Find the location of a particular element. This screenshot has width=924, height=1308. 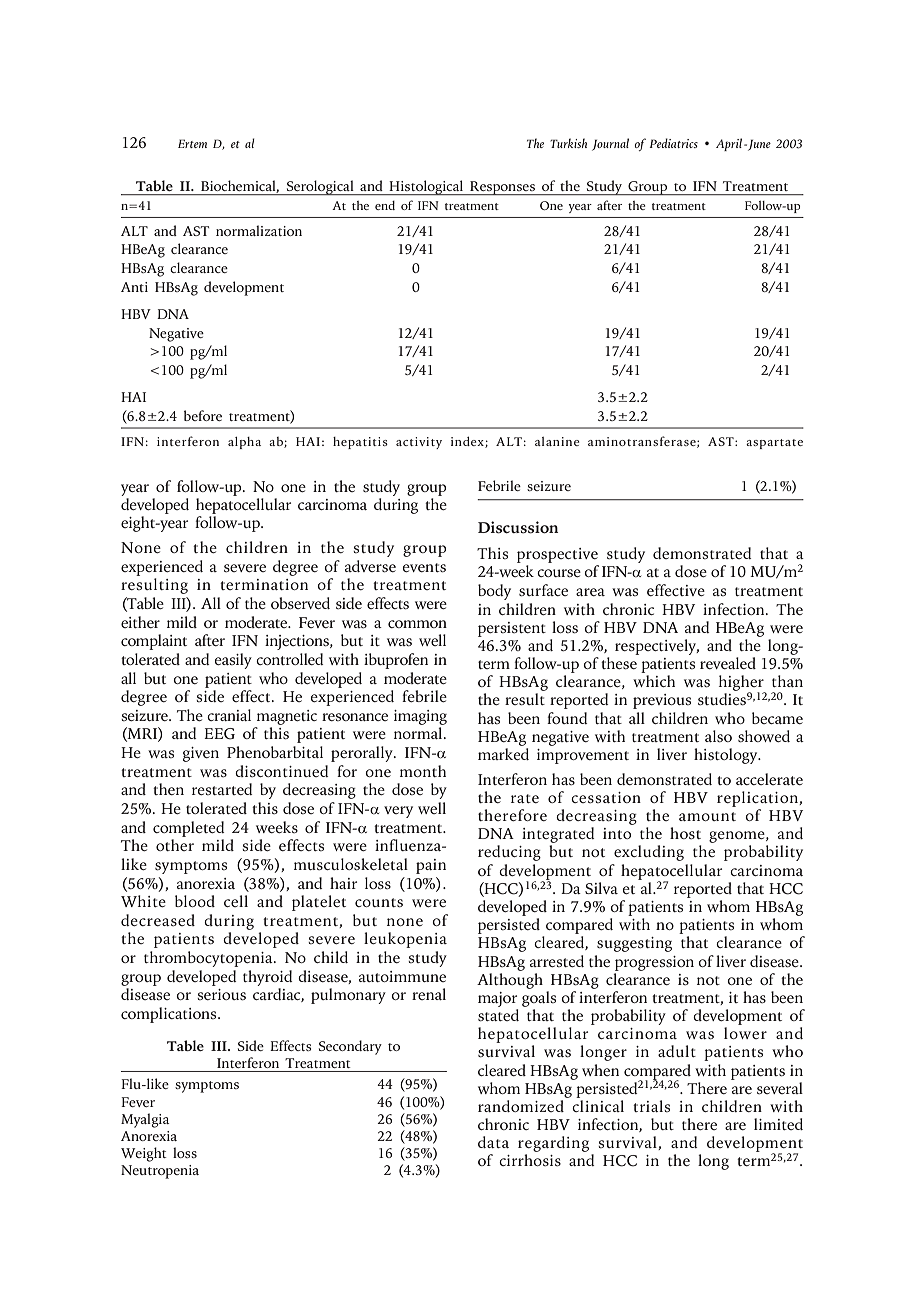

data is located at coordinates (493, 1142).
